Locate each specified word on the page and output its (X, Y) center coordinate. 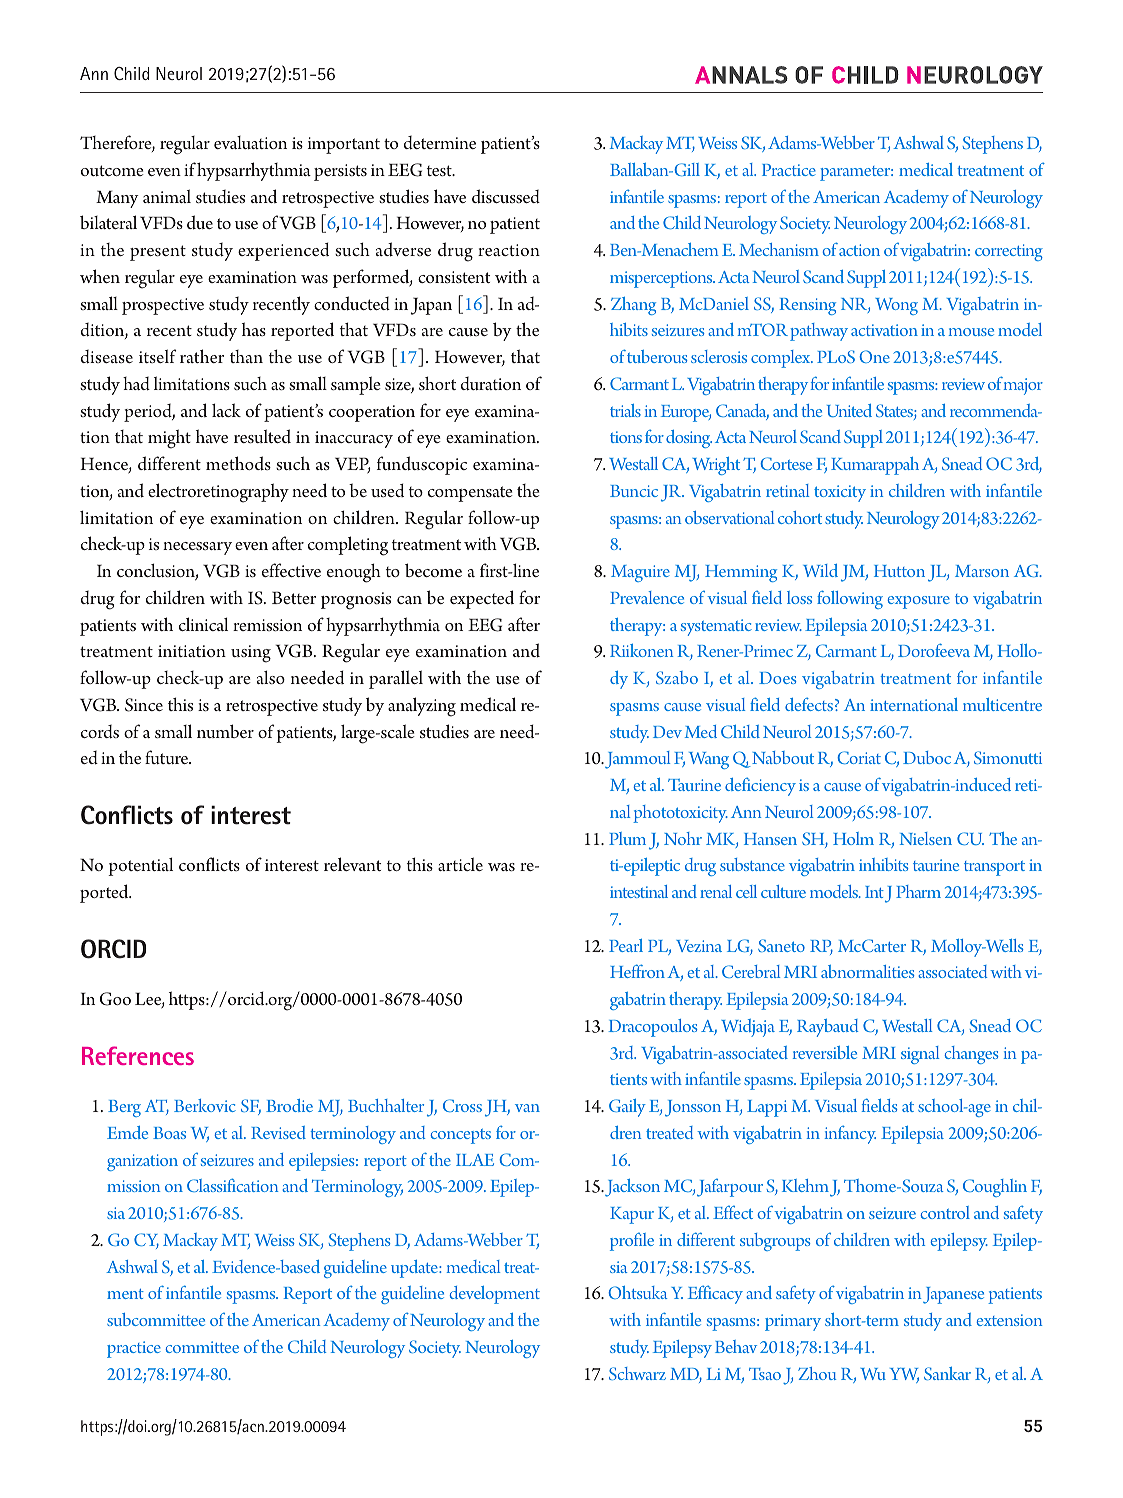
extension (1009, 1320)
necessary (197, 548)
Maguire (640, 573)
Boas (169, 1133)
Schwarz (637, 1373)
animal (167, 196)
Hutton (899, 571)
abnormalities (867, 971)
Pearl (626, 945)
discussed (506, 196)
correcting (1009, 252)
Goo (115, 999)
